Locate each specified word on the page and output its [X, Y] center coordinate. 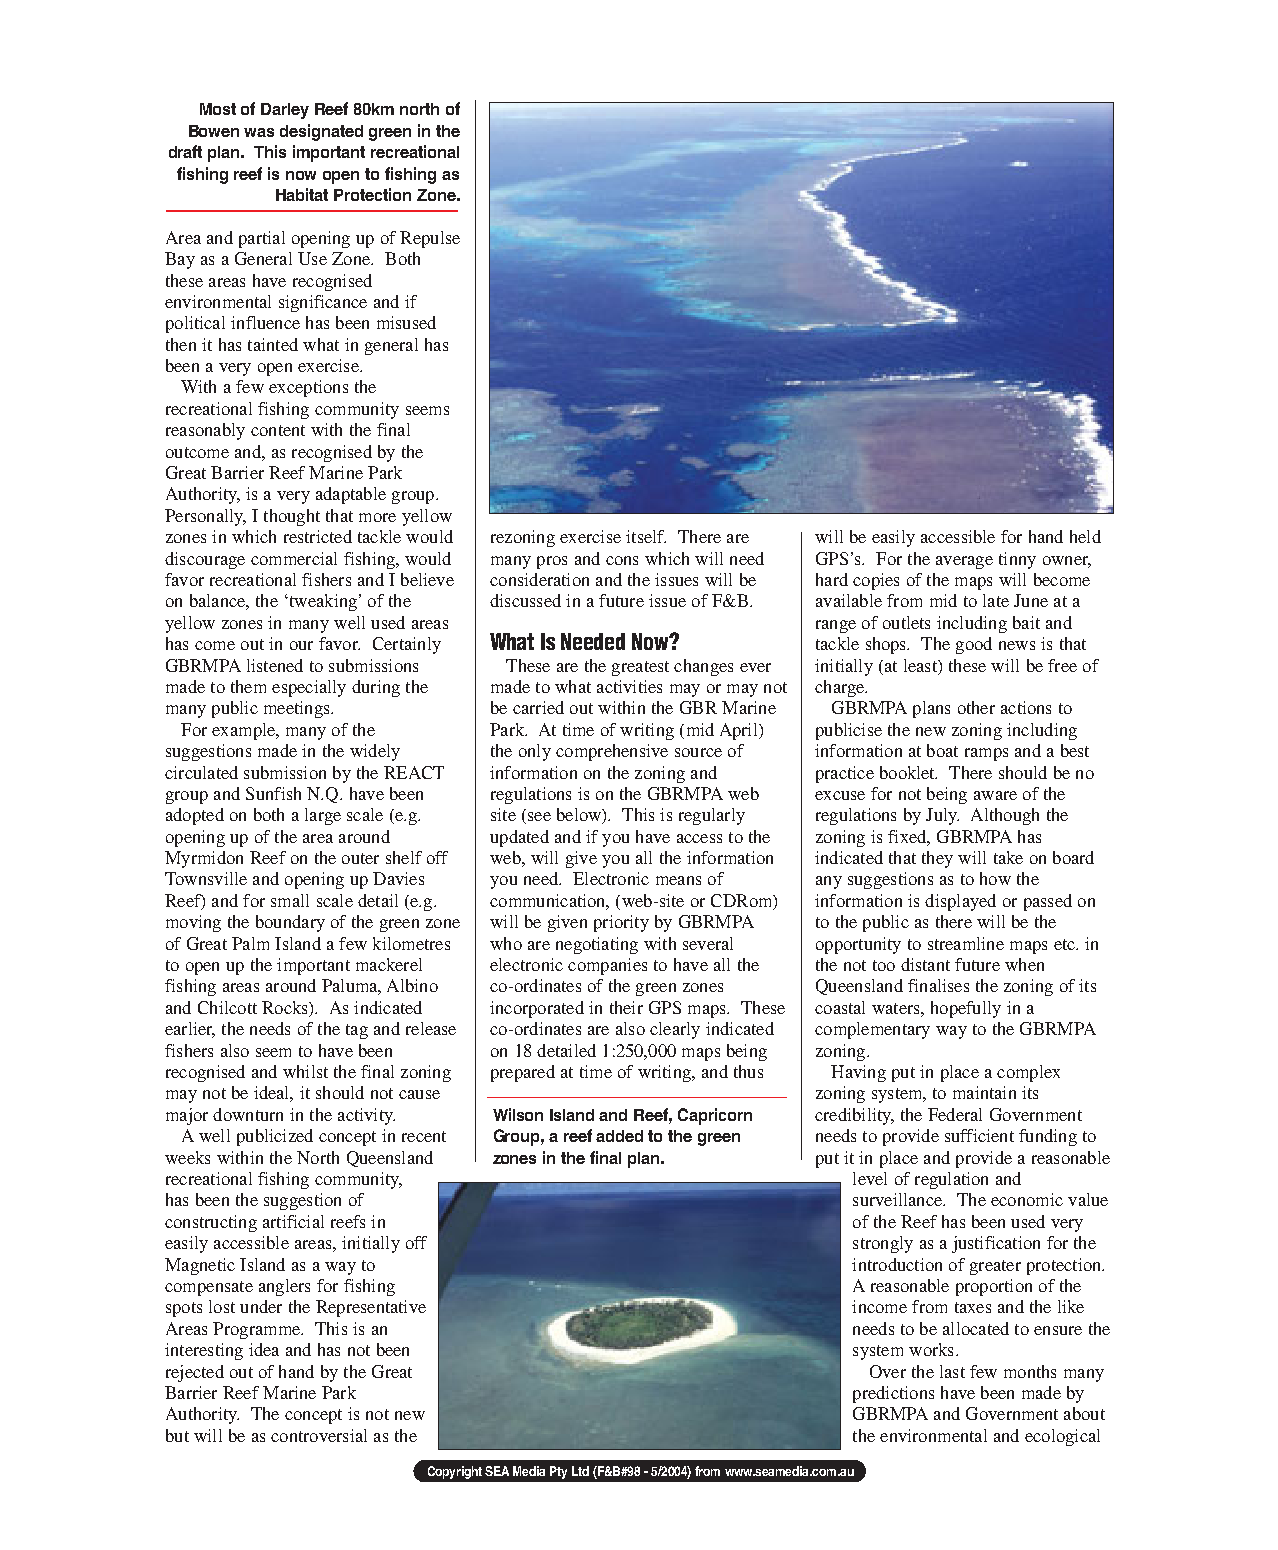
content [278, 430]
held [1085, 536]
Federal [955, 1114]
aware [995, 795]
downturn [248, 1114]
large [323, 816]
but [177, 1435]
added [619, 1136]
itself [646, 536]
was [259, 132]
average [964, 562]
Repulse [430, 239]
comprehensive [612, 752]
